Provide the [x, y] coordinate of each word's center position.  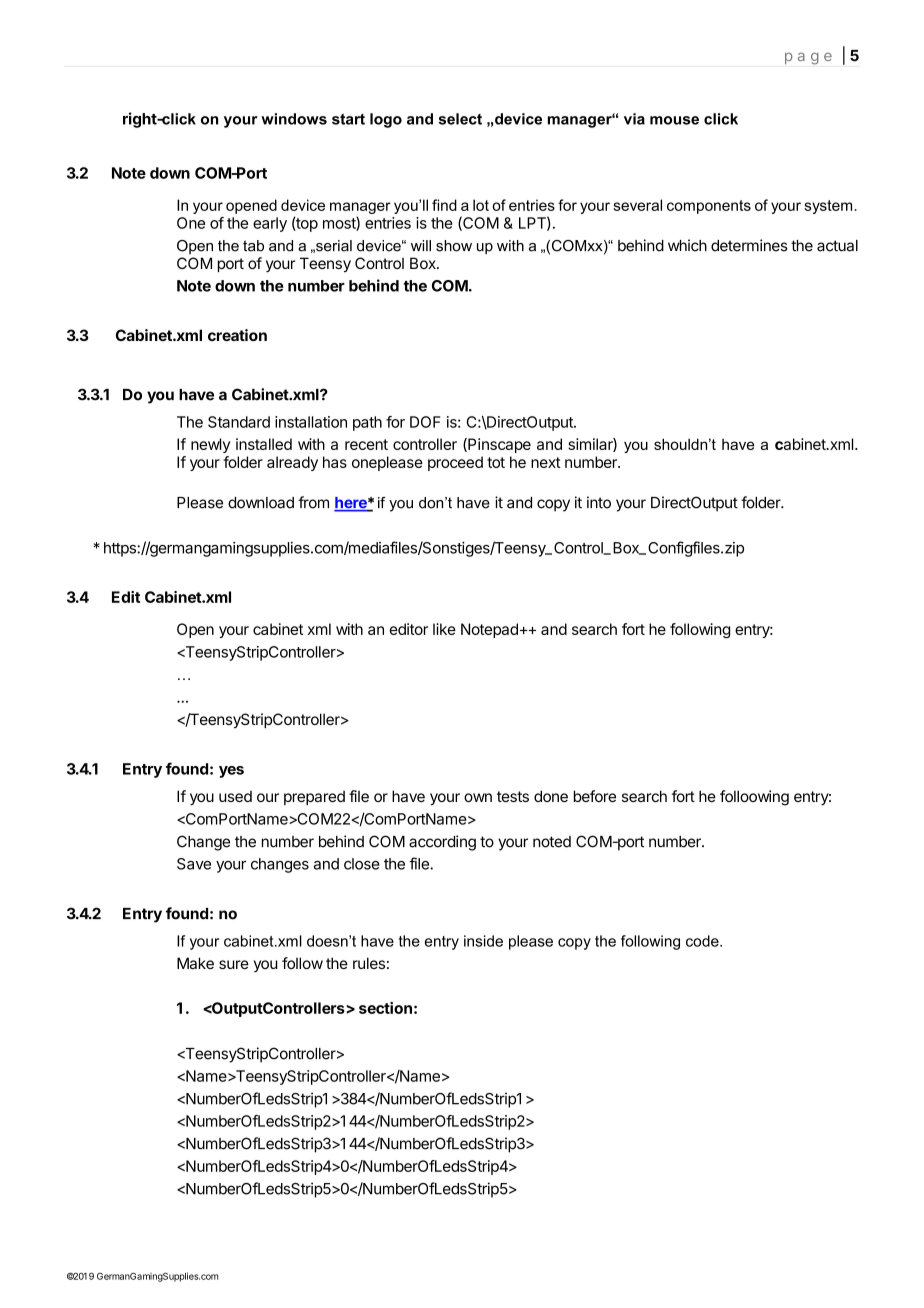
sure [234, 964]
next [546, 462]
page [808, 58]
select [460, 119]
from [313, 502]
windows [294, 119]
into [599, 502]
